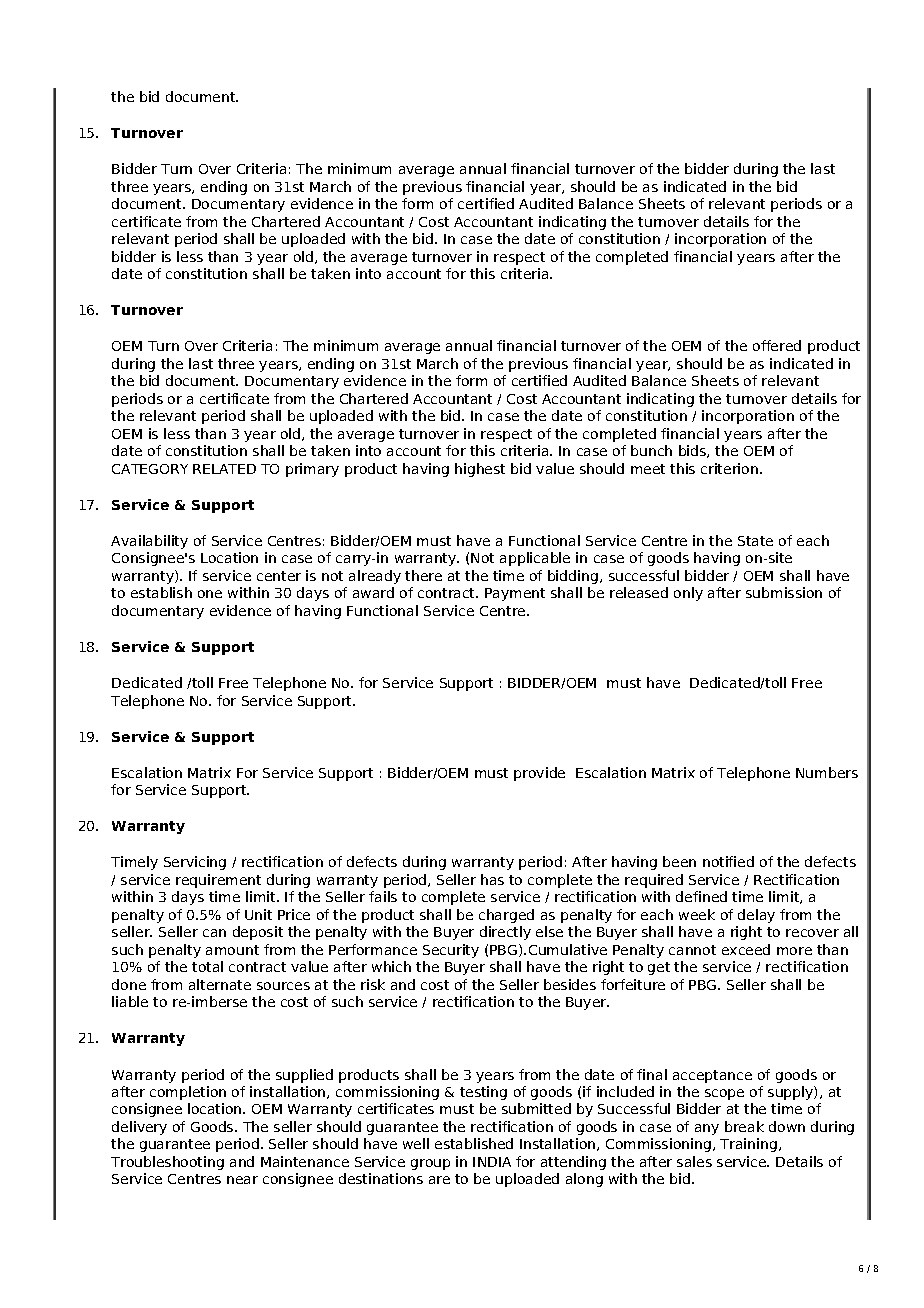 Image resolution: width=924 pixels, height=1308 pixels. Describe the element at coordinates (492, 1162) in the screenshot. I see `INDIA` at that location.
